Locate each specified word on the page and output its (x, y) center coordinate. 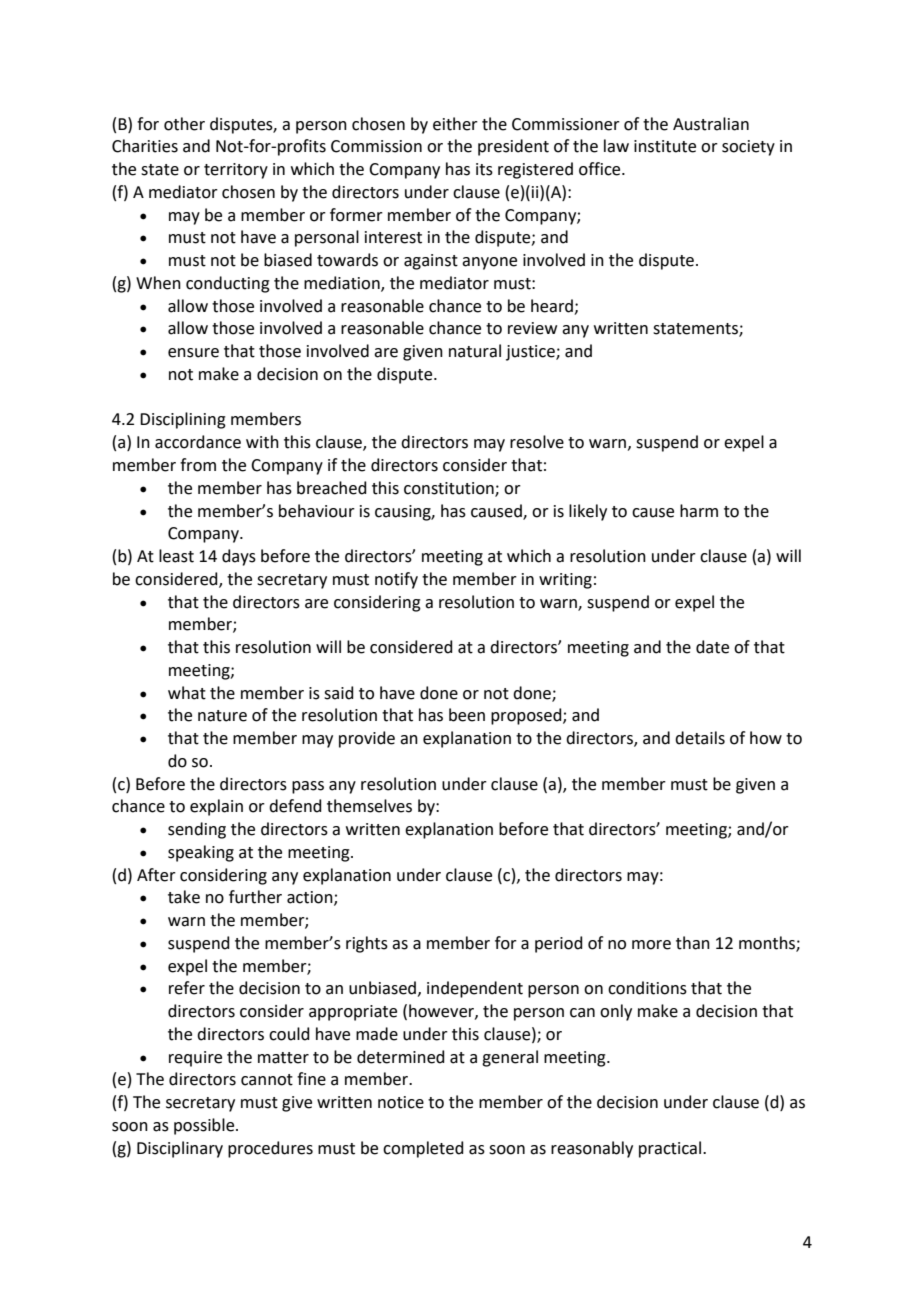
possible (205, 1126)
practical (671, 1149)
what (187, 693)
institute (665, 146)
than (693, 943)
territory (236, 171)
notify (396, 580)
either (455, 124)
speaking (201, 853)
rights (367, 944)
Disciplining (183, 420)
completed (423, 1149)
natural (475, 351)
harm (699, 511)
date (712, 647)
